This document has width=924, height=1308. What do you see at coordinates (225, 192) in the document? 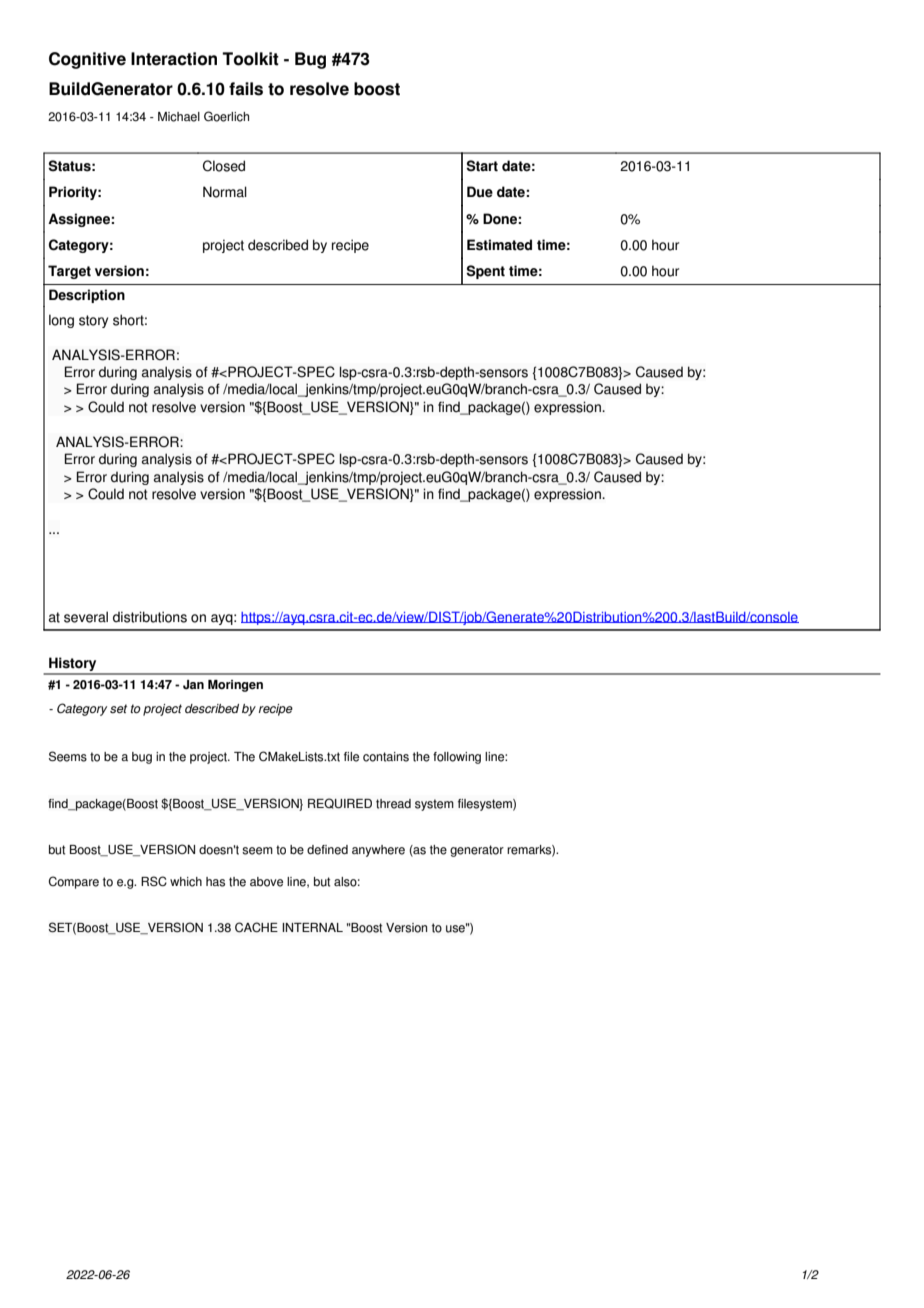
I see `Normal` at bounding box center [225, 192].
